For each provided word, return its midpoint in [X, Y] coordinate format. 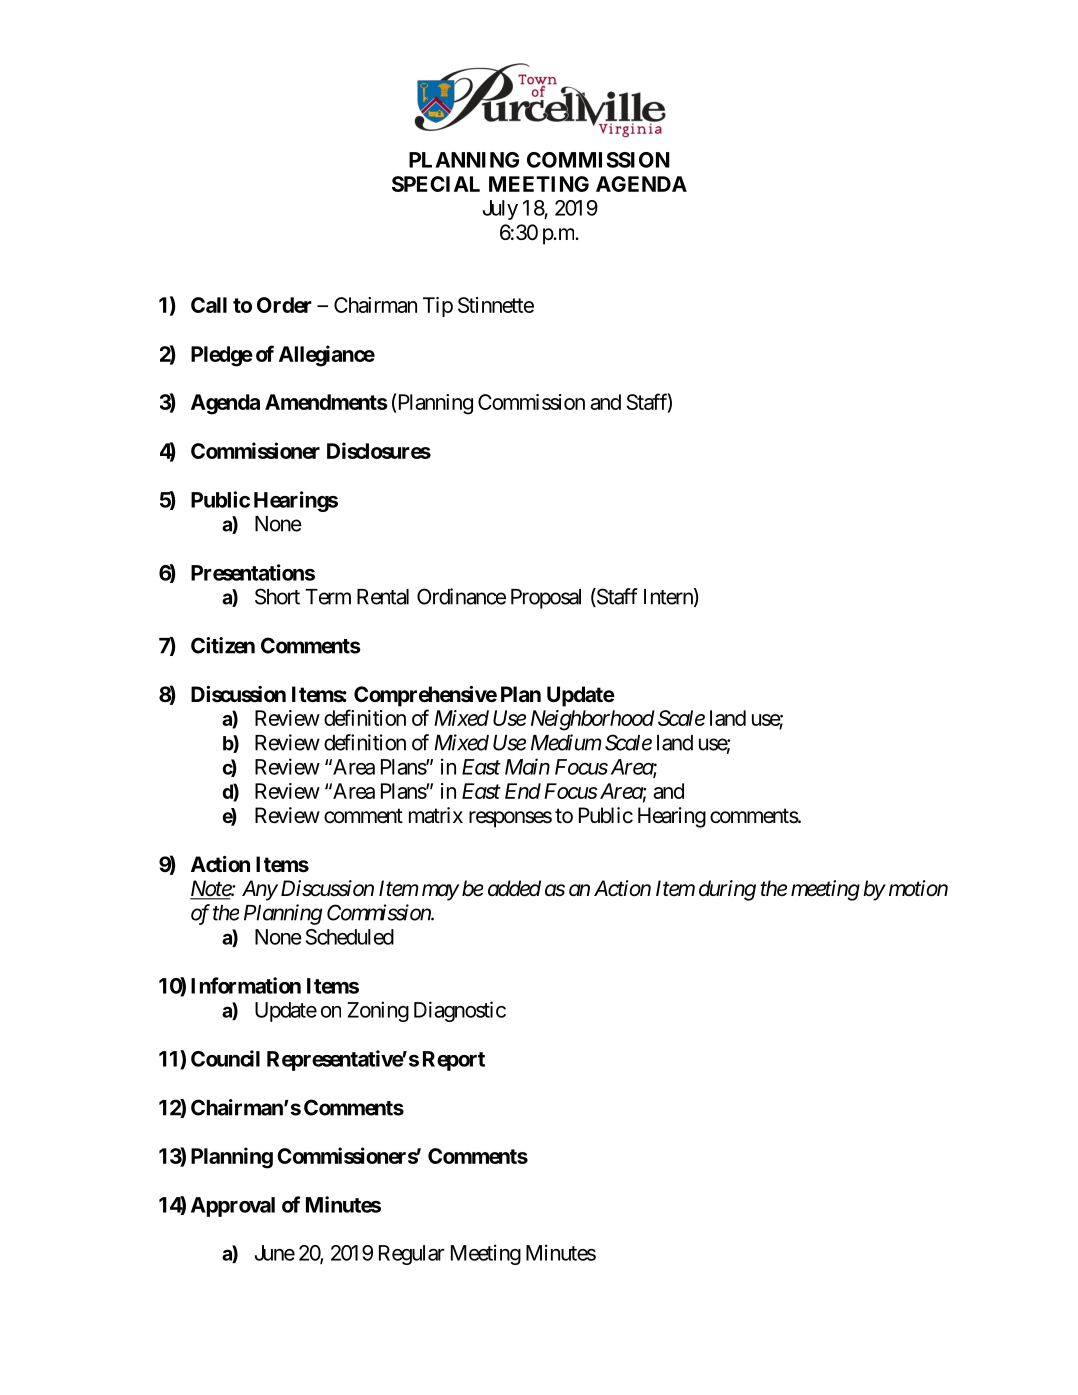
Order [284, 305]
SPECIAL [436, 184]
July [500, 210]
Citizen [223, 645]
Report [454, 1061]
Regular [412, 1255]
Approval [233, 1207]
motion [918, 888]
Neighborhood [593, 720]
